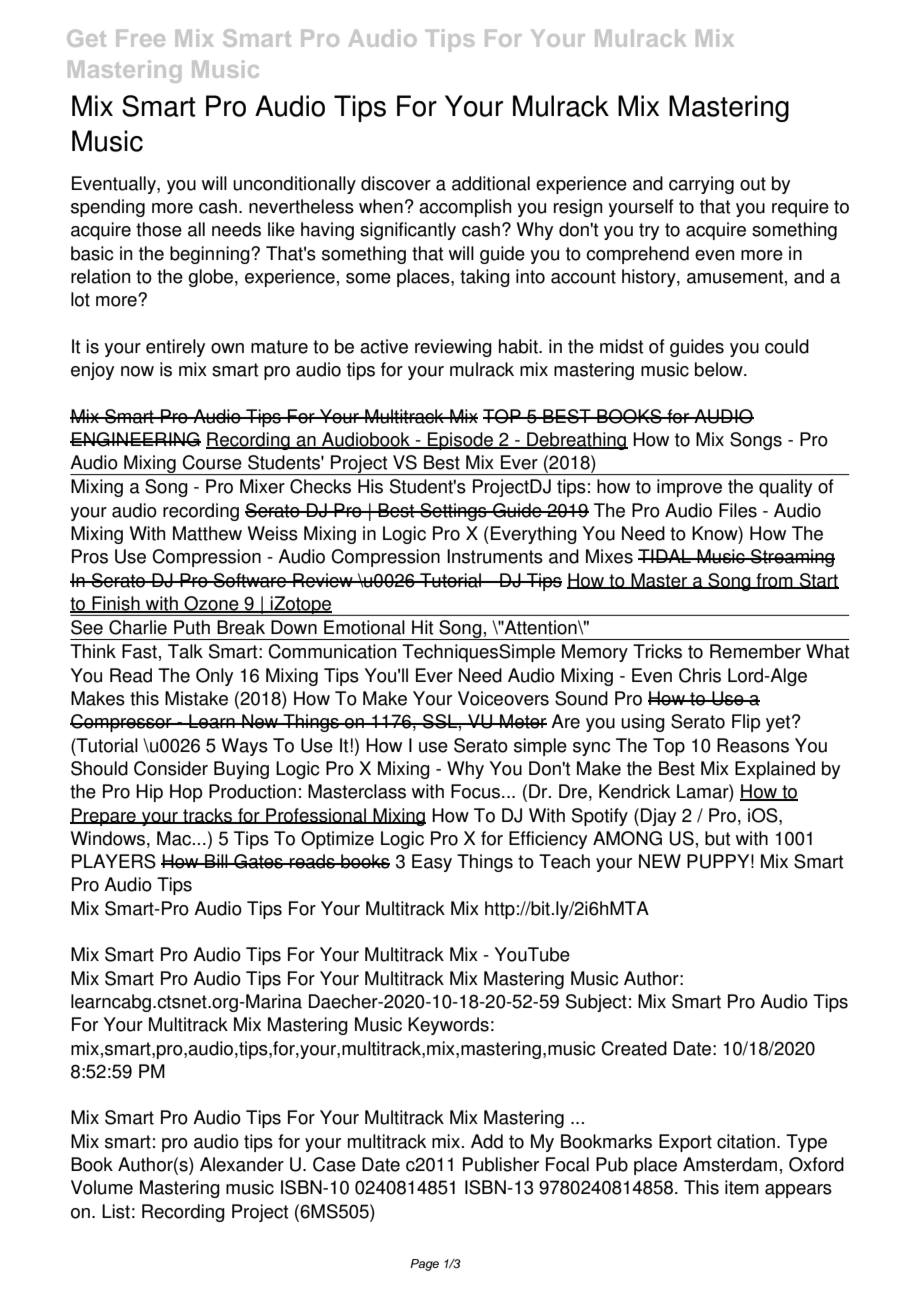  I want to click on List, so click(116, 1211).
